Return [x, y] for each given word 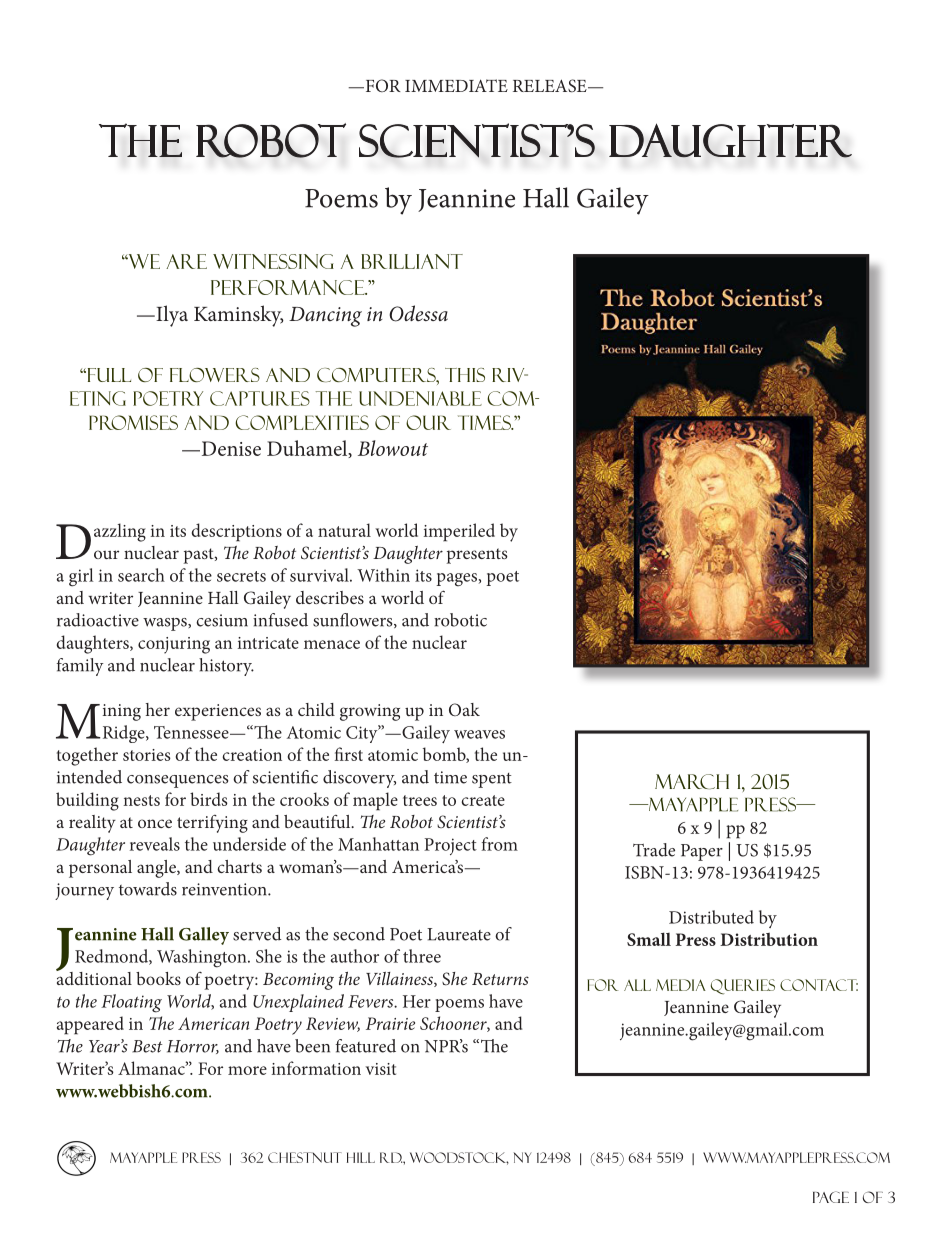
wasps [166, 624]
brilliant [412, 261]
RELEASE [551, 86]
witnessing [273, 261]
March [692, 782]
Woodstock [459, 1158]
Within [383, 575]
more [247, 1070]
